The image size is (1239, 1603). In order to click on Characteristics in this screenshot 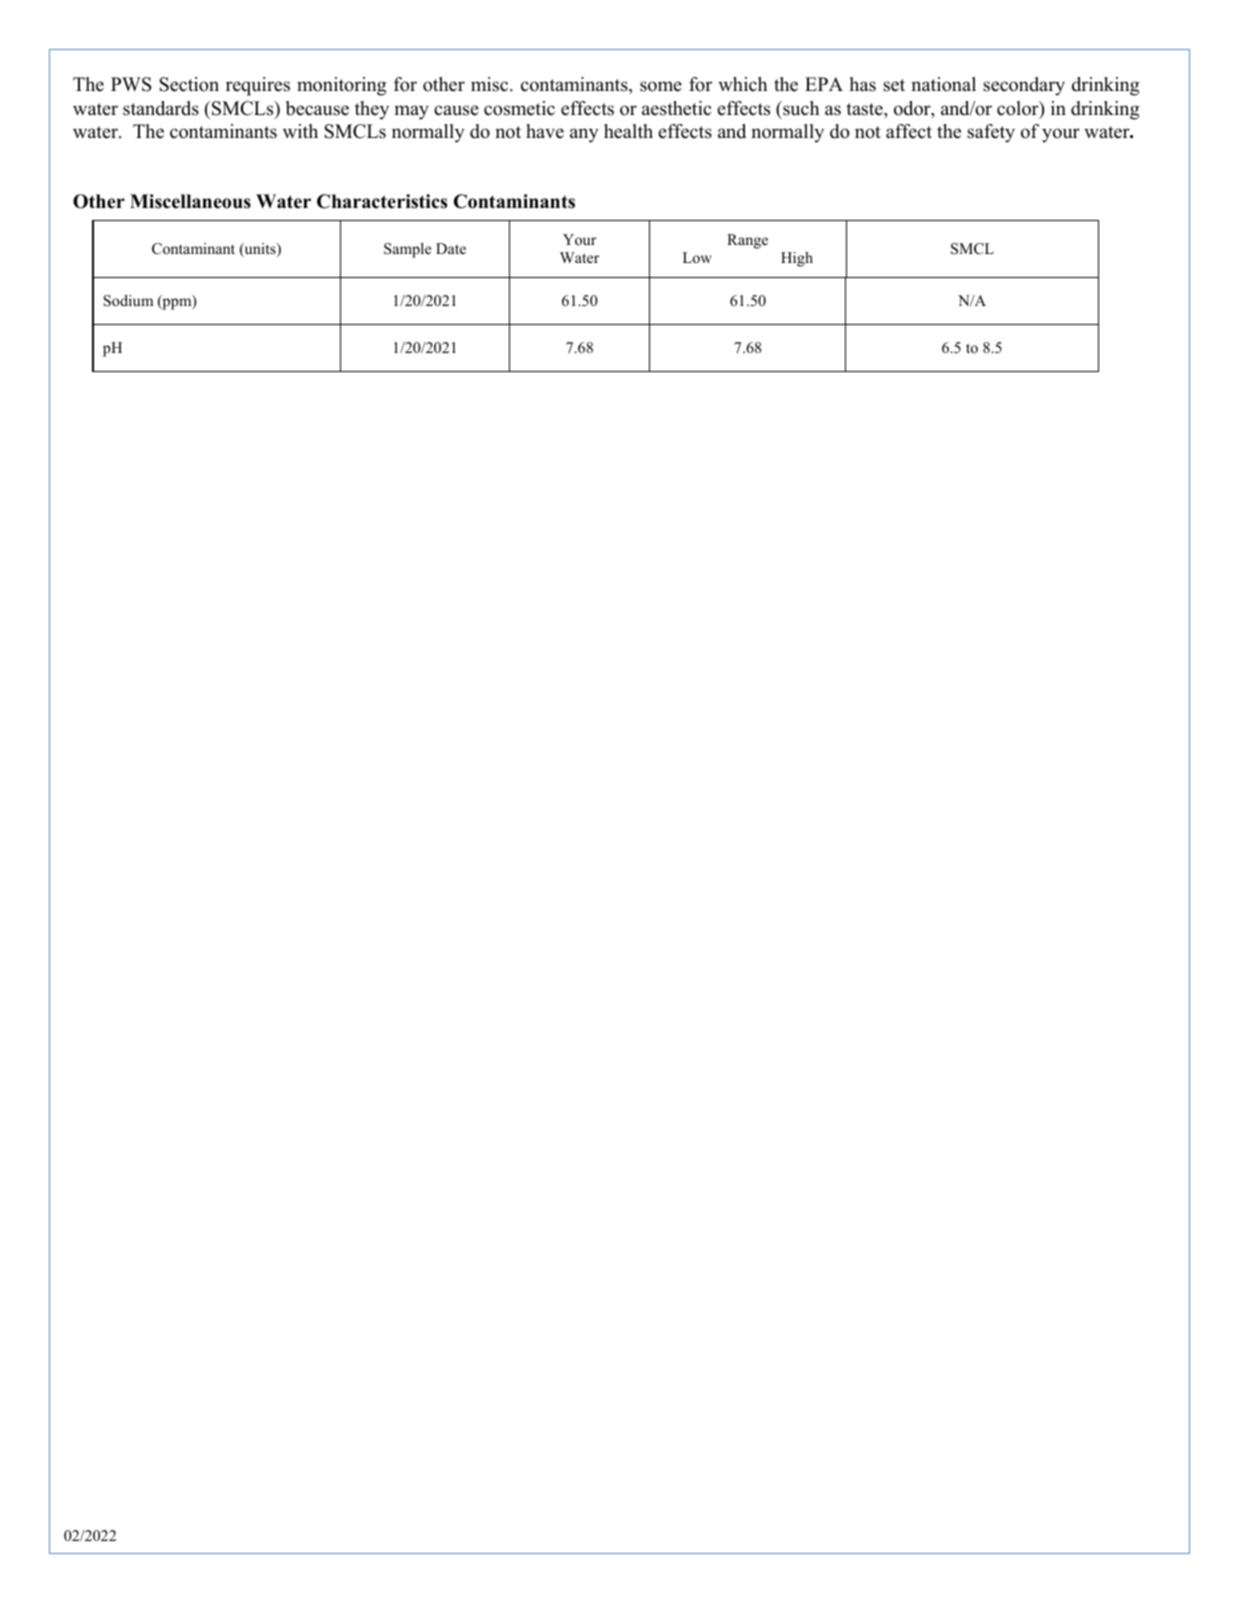, I will do `click(382, 201)`.
